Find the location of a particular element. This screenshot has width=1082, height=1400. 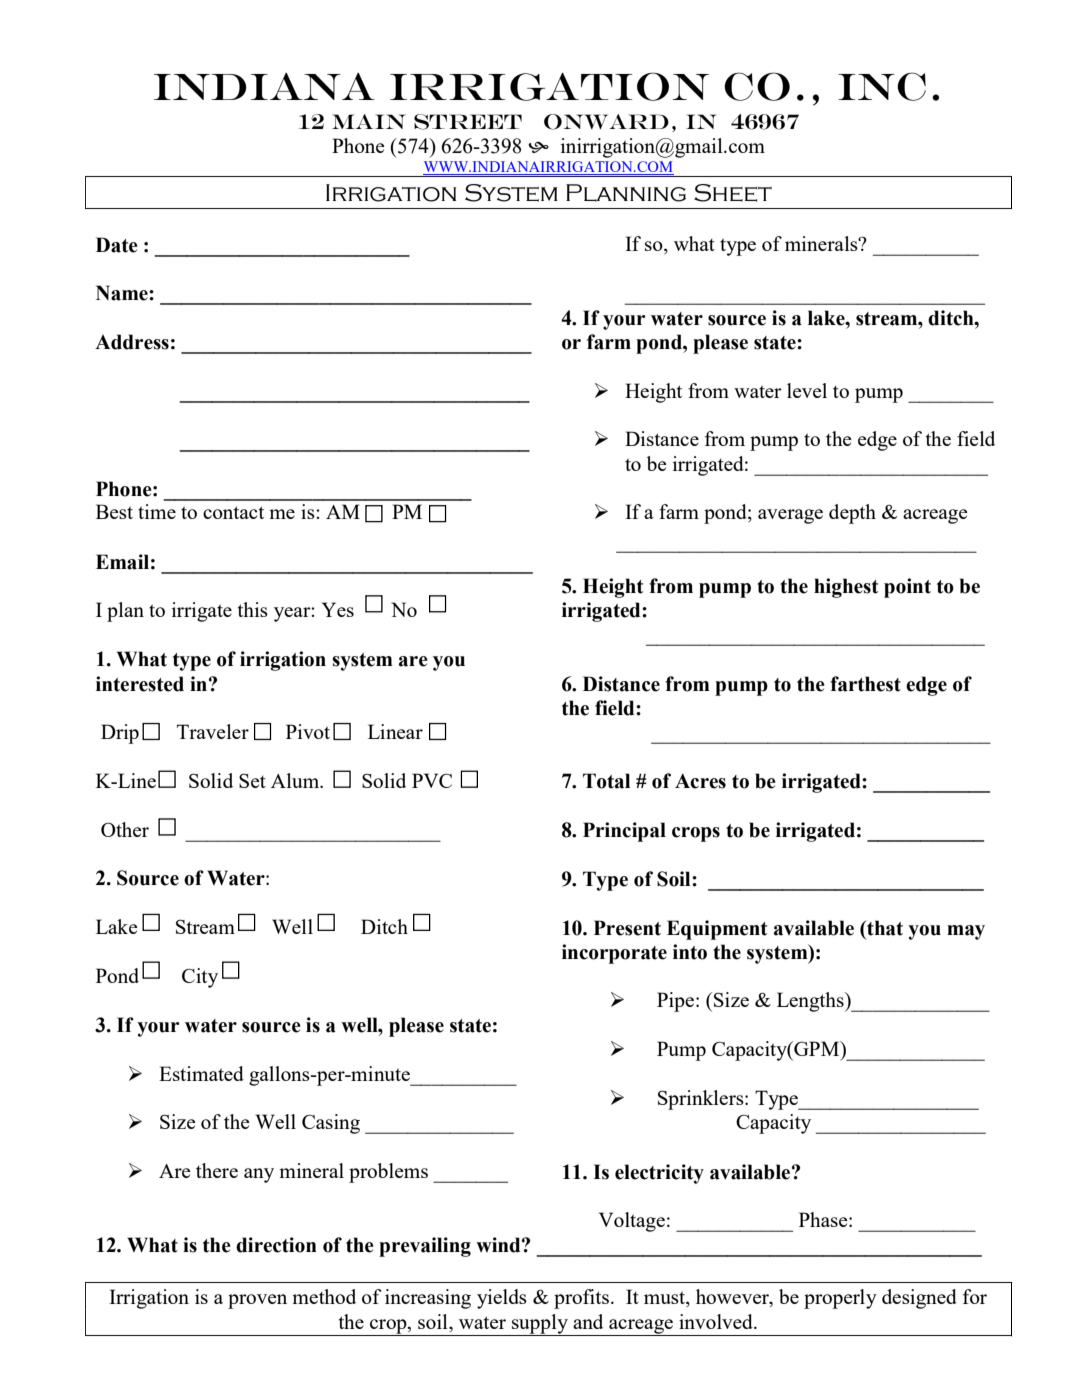

Principal is located at coordinates (624, 832).
